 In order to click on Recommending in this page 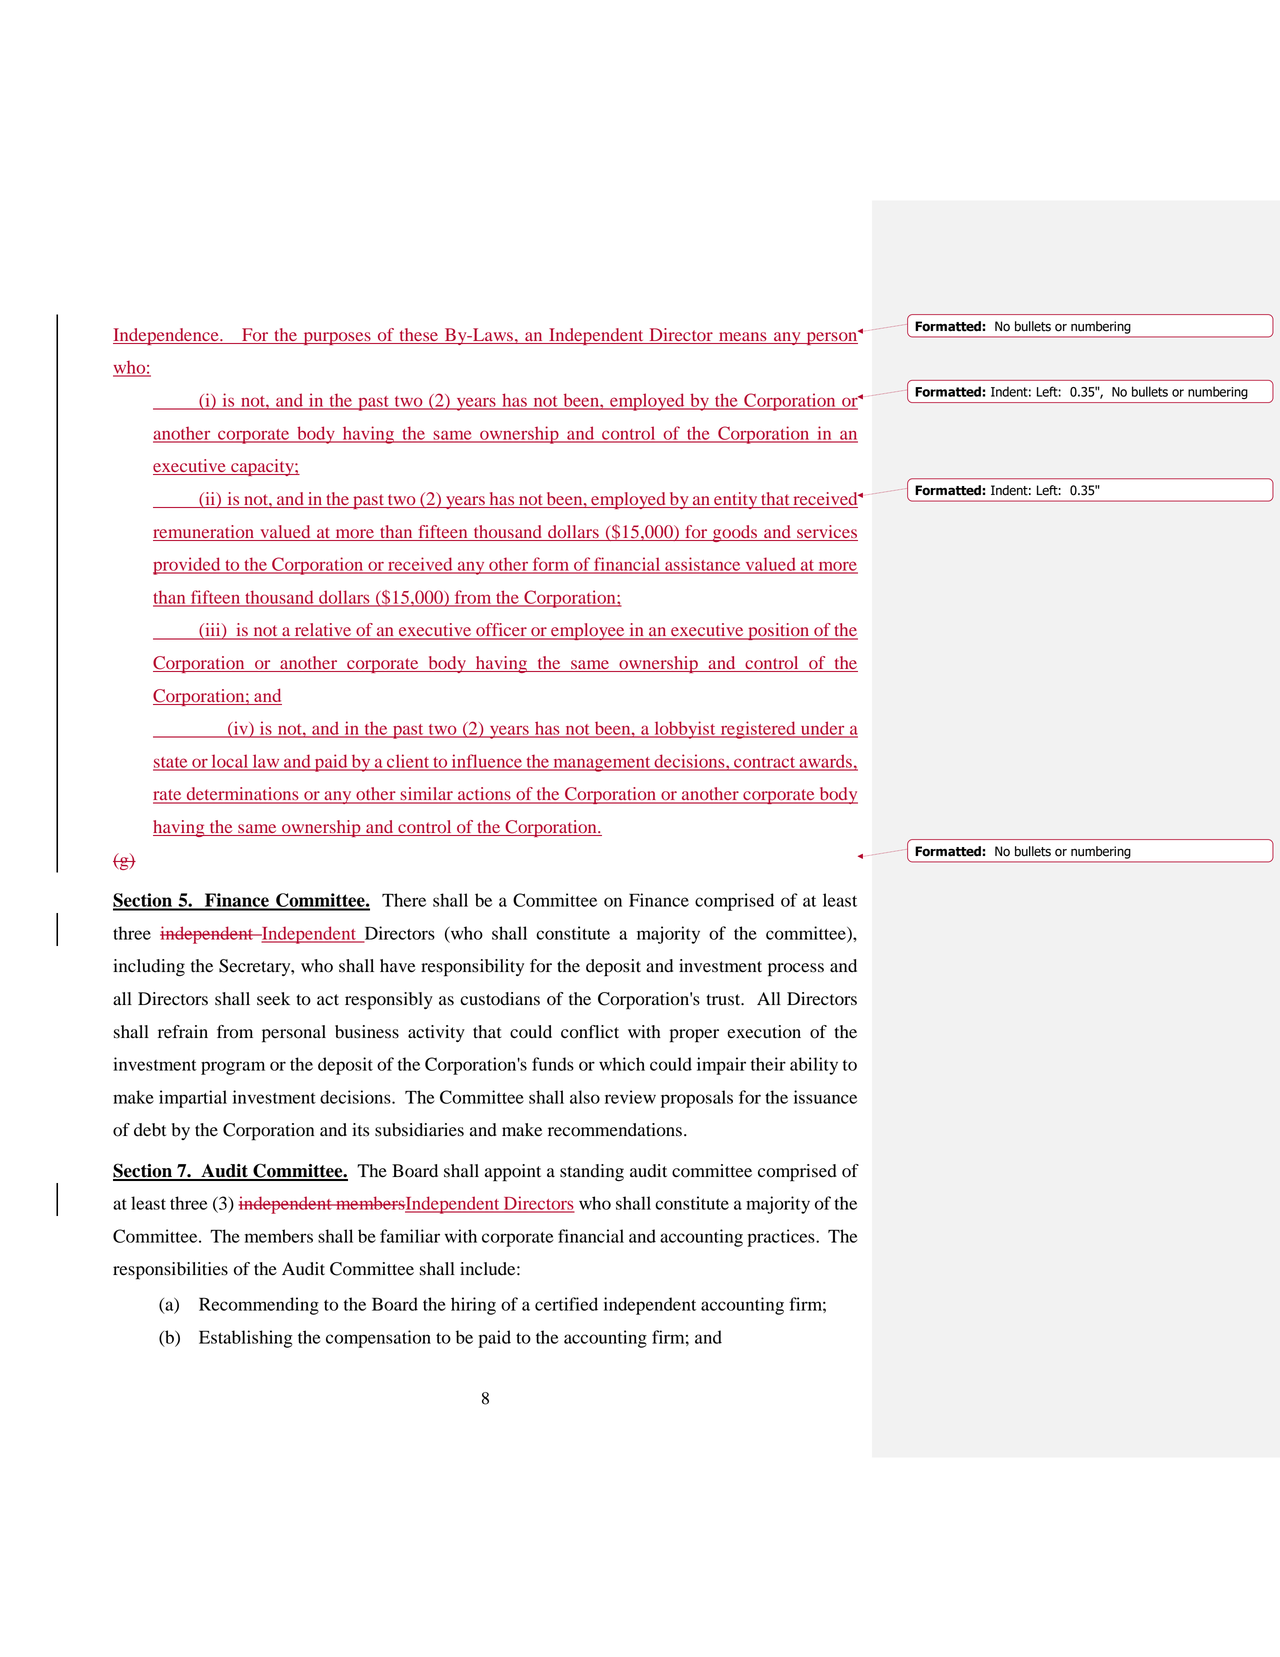, I will do `click(259, 1306)`.
